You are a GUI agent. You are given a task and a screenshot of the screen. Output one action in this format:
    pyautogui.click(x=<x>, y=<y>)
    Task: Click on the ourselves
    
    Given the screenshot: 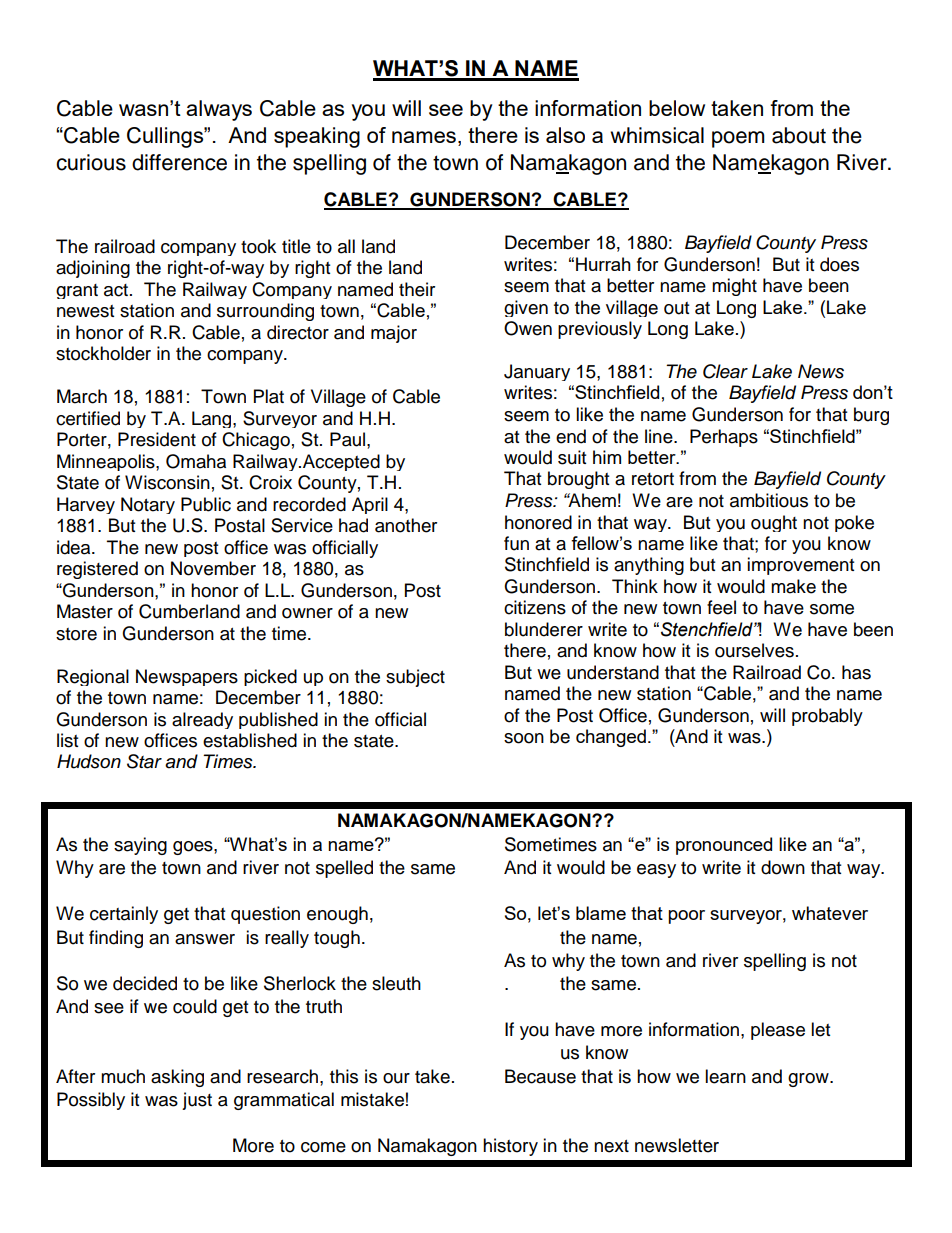 What is the action you would take?
    pyautogui.click(x=754, y=650)
